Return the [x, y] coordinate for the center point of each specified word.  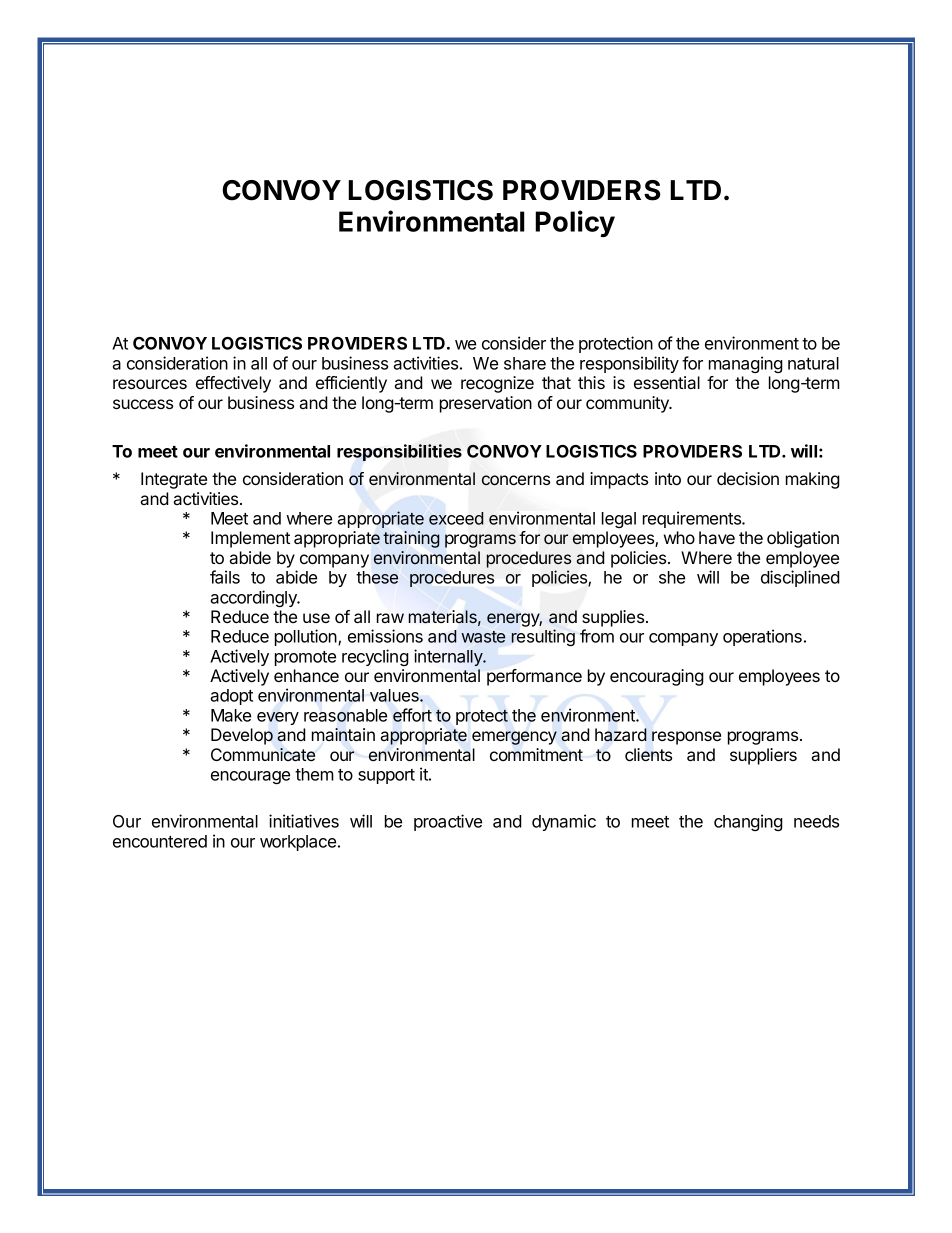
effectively [233, 384]
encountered [160, 841]
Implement [250, 539]
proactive [448, 822]
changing [748, 822]
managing [746, 364]
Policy [575, 223]
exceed [456, 518]
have [717, 537]
